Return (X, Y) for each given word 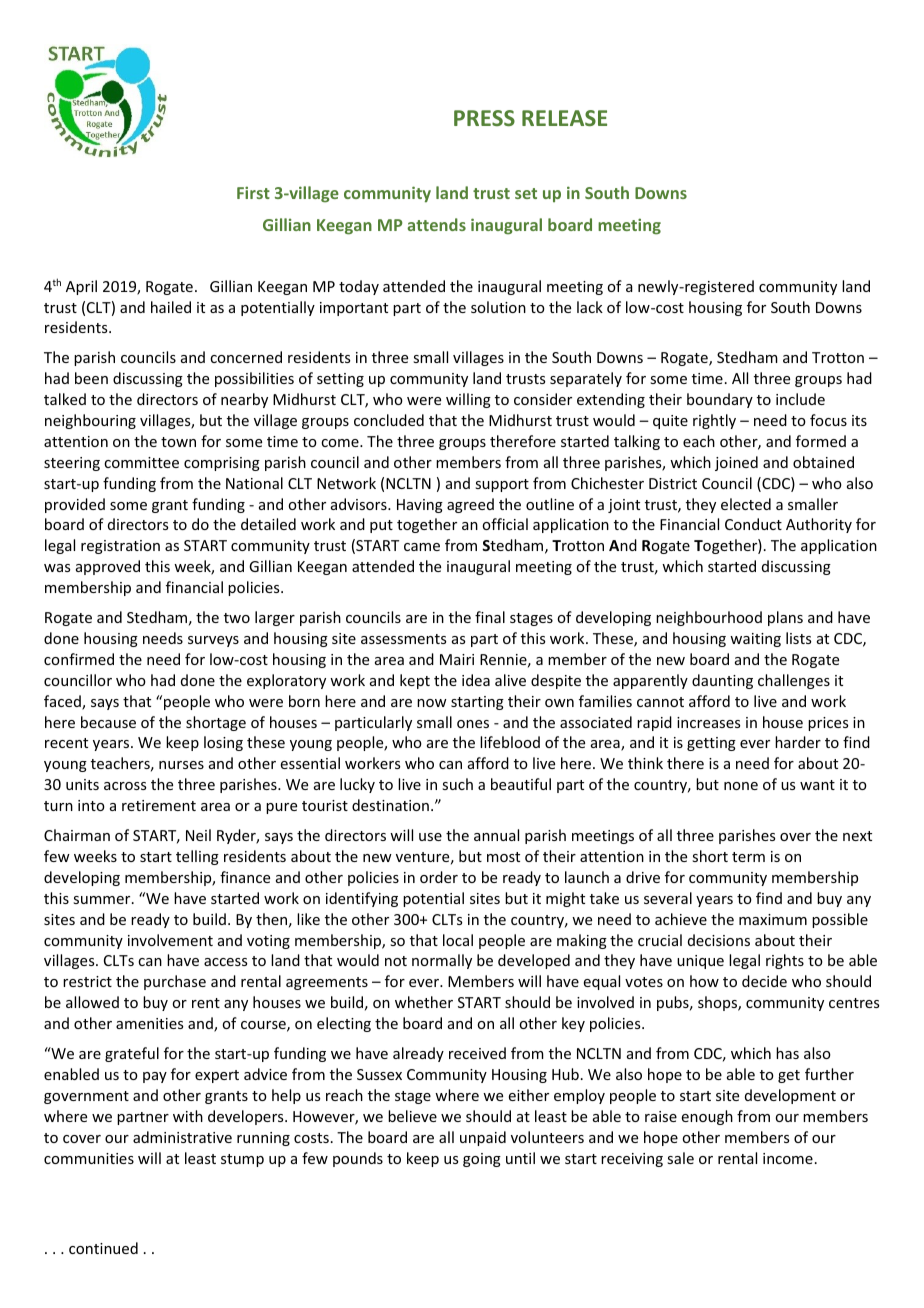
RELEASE (564, 118)
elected (746, 504)
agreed (470, 505)
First (253, 192)
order (439, 877)
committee (141, 462)
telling (197, 857)
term (748, 857)
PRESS (484, 118)
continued (103, 1248)
